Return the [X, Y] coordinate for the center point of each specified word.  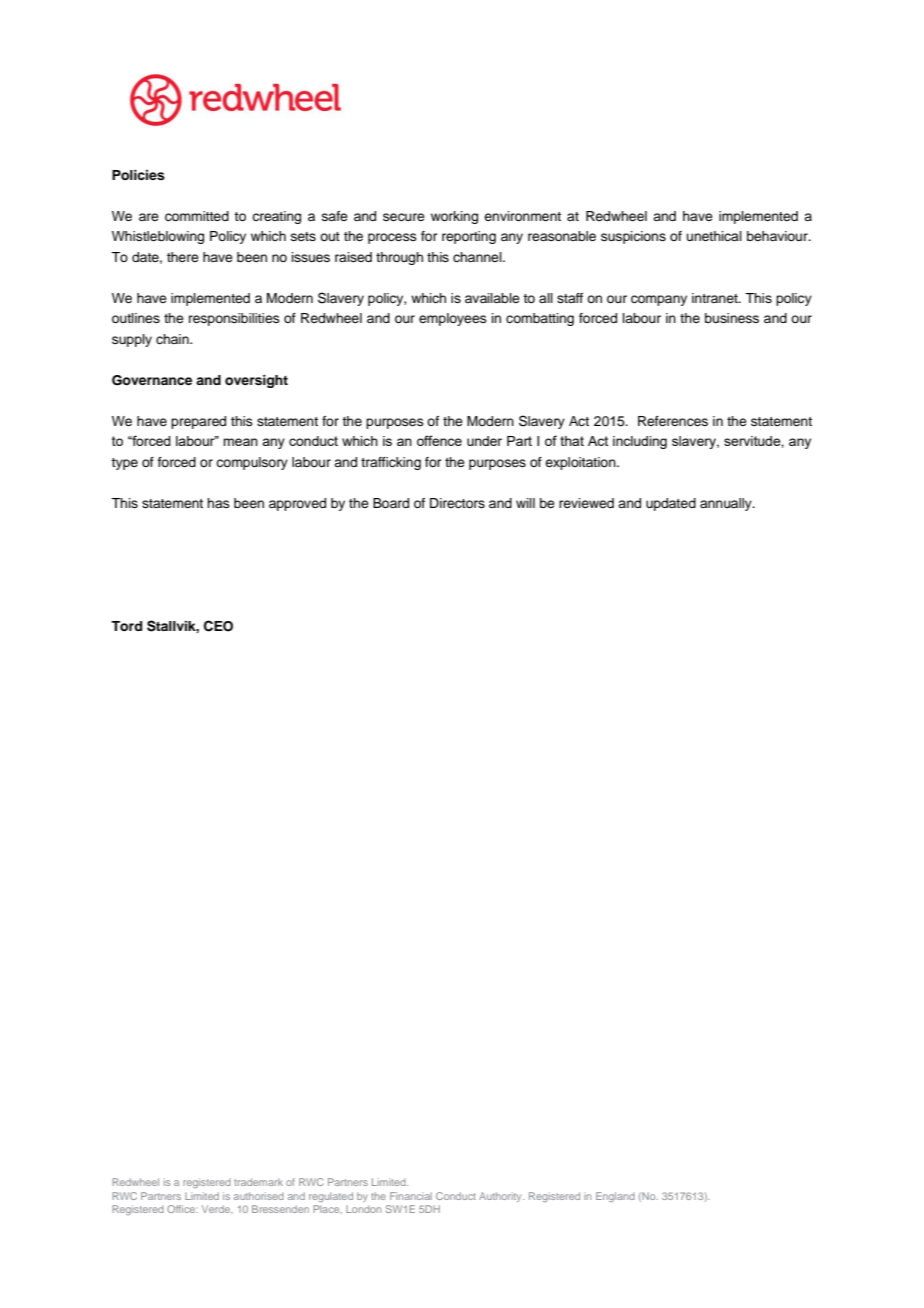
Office [182, 1209]
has [218, 503]
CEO [218, 626]
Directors [457, 503]
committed [197, 216]
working [454, 217]
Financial [411, 1196]
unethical [714, 236]
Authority [501, 1197]
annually [727, 504]
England [615, 1197]
